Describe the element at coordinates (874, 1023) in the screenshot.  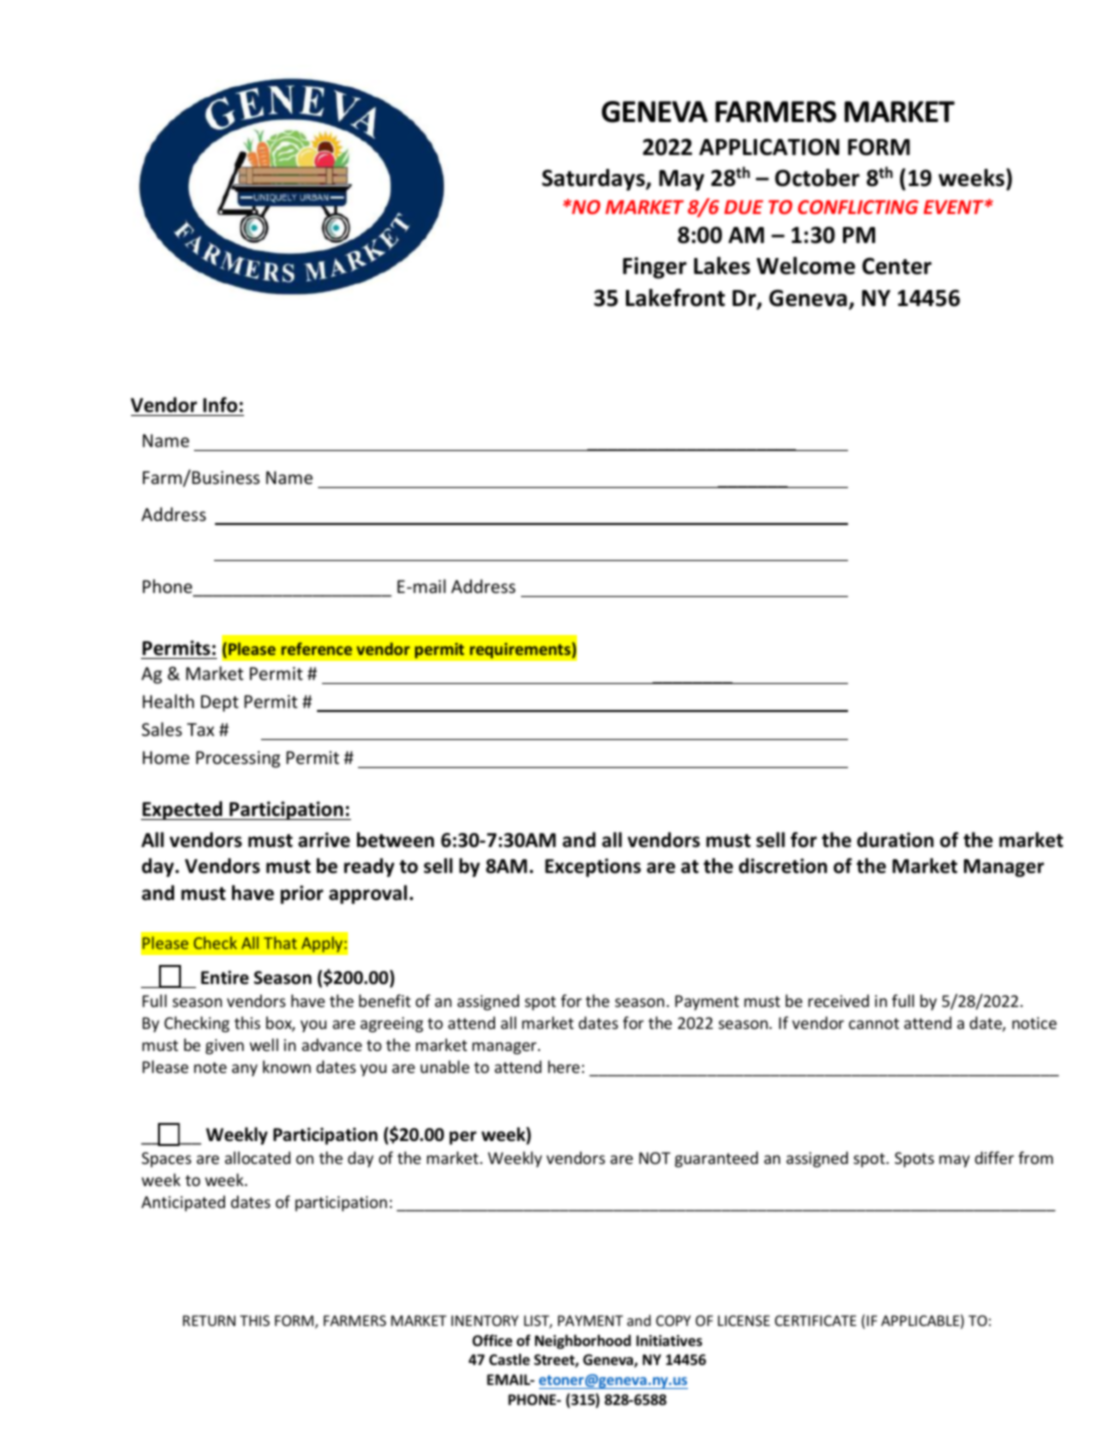
I see `cannot` at that location.
